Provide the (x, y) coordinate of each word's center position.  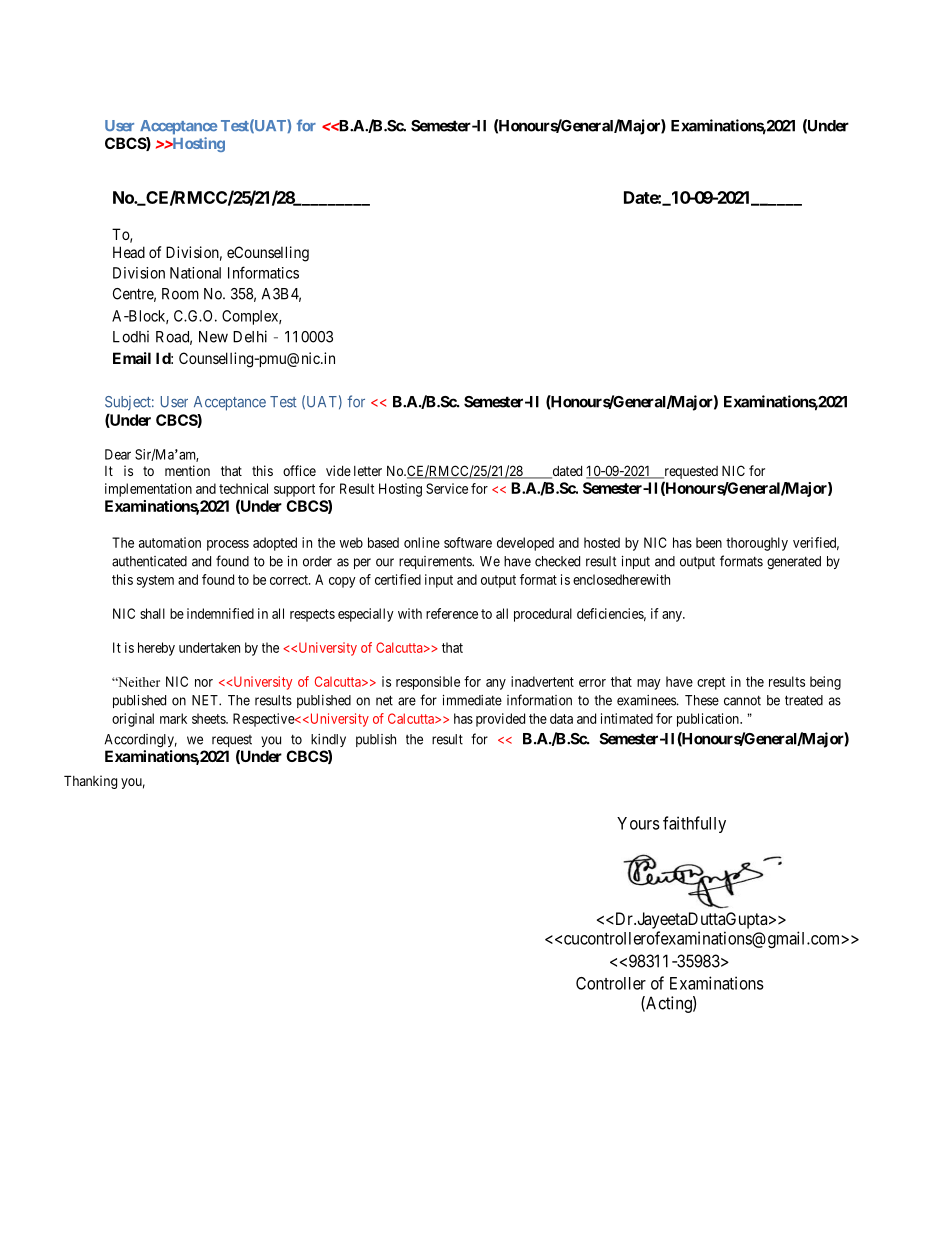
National (195, 273)
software (468, 542)
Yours (638, 823)
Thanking (90, 782)
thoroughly (757, 544)
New (213, 337)
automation (170, 542)
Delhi (250, 336)
